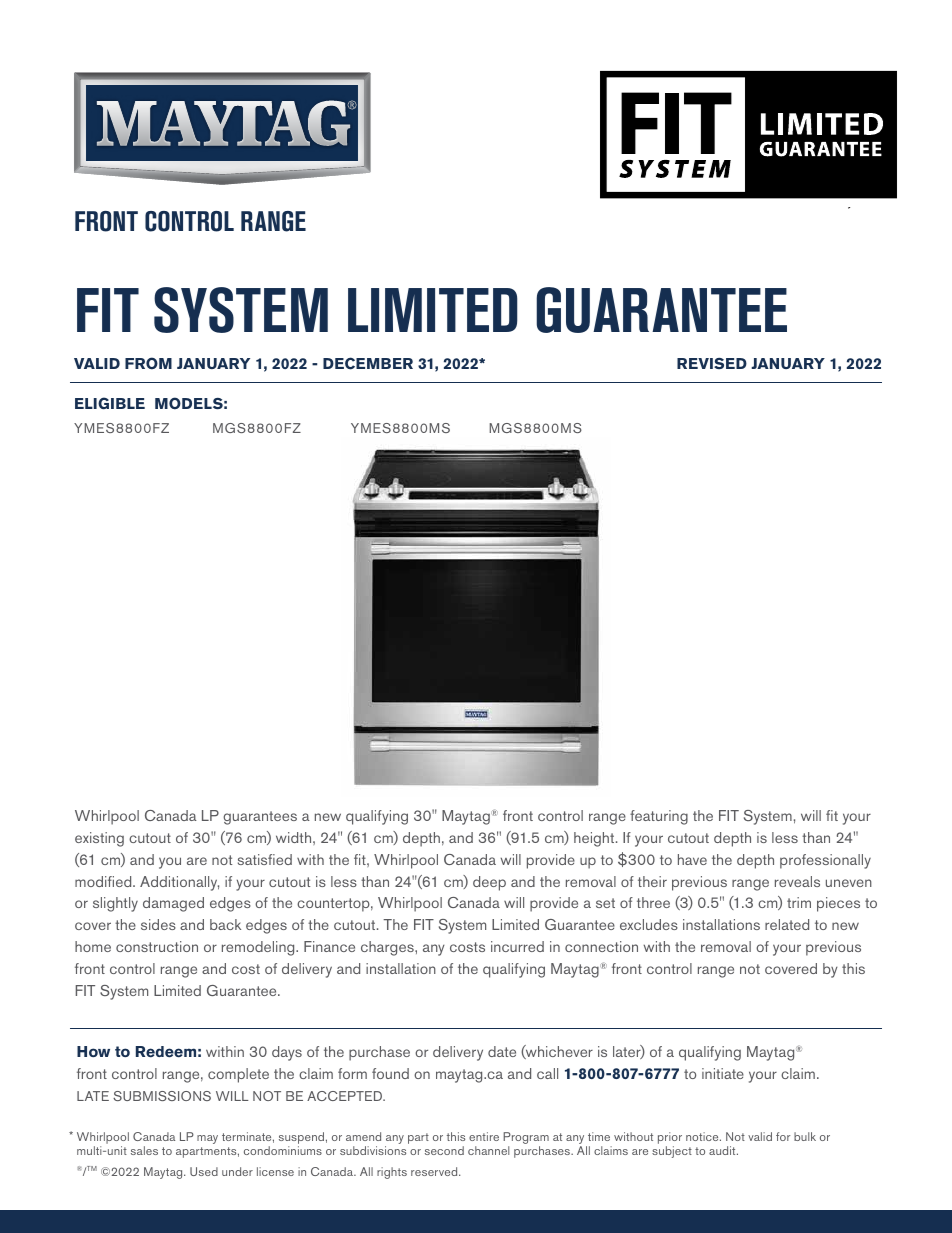 This page has height=1233, width=952. I want to click on FROM, so click(148, 363).
